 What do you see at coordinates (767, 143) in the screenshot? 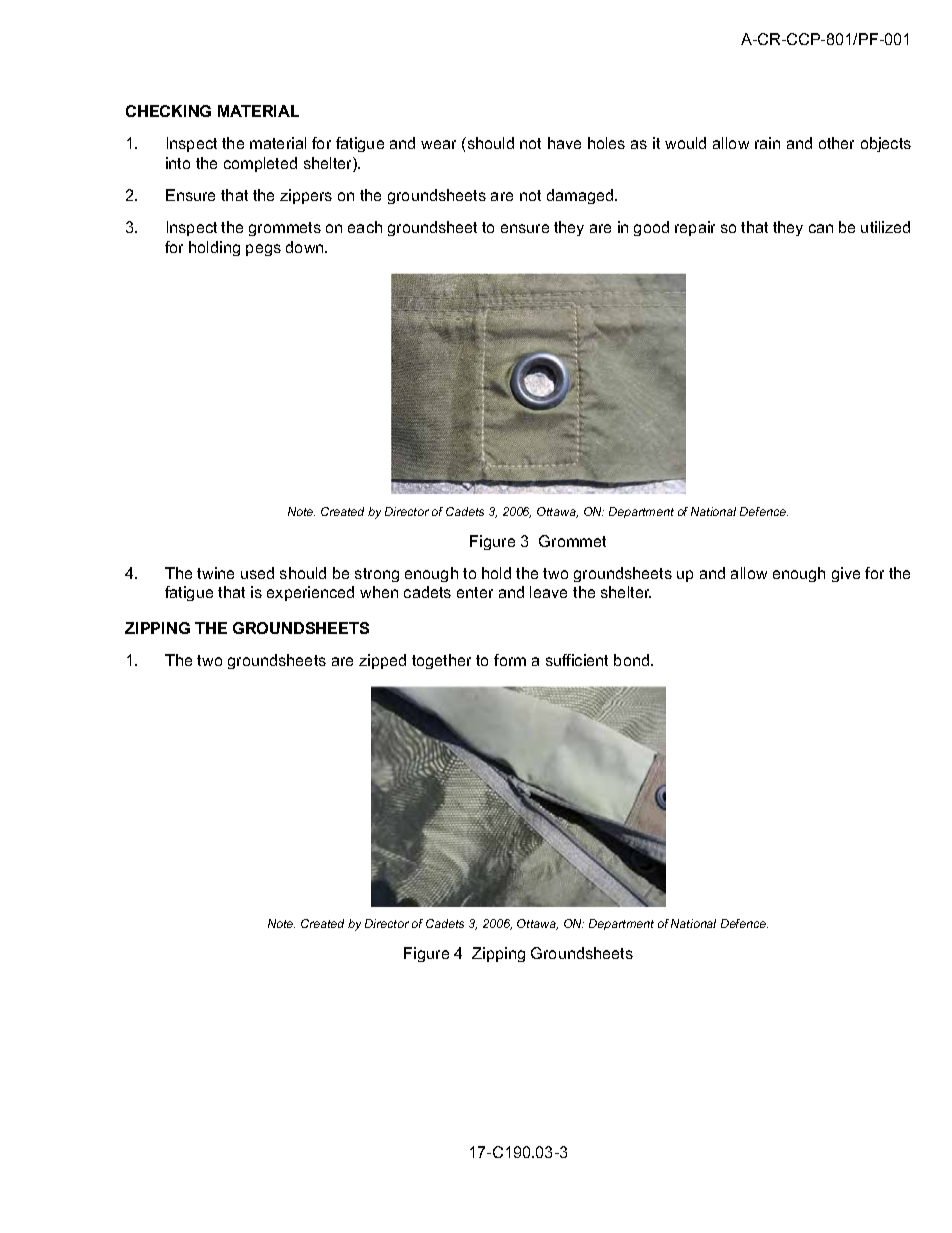
I see `rain` at bounding box center [767, 143].
